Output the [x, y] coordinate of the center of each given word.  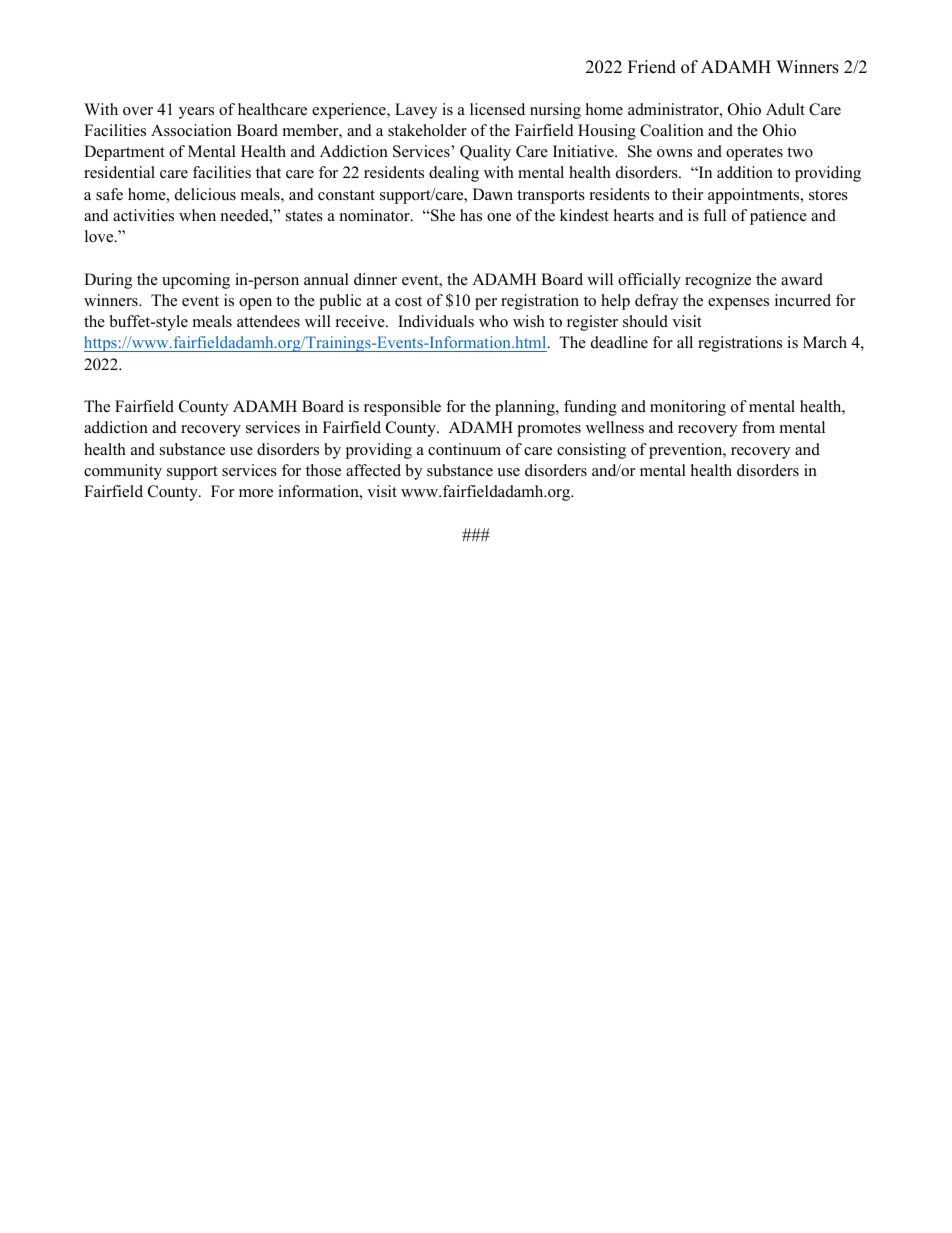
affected [373, 470]
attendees [268, 321]
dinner [375, 279]
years [196, 113]
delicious [205, 194]
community [123, 472]
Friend [652, 67]
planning [526, 408]
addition [745, 172]
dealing [454, 174]
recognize [718, 281]
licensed [497, 109]
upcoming [196, 281]
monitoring [688, 408]
